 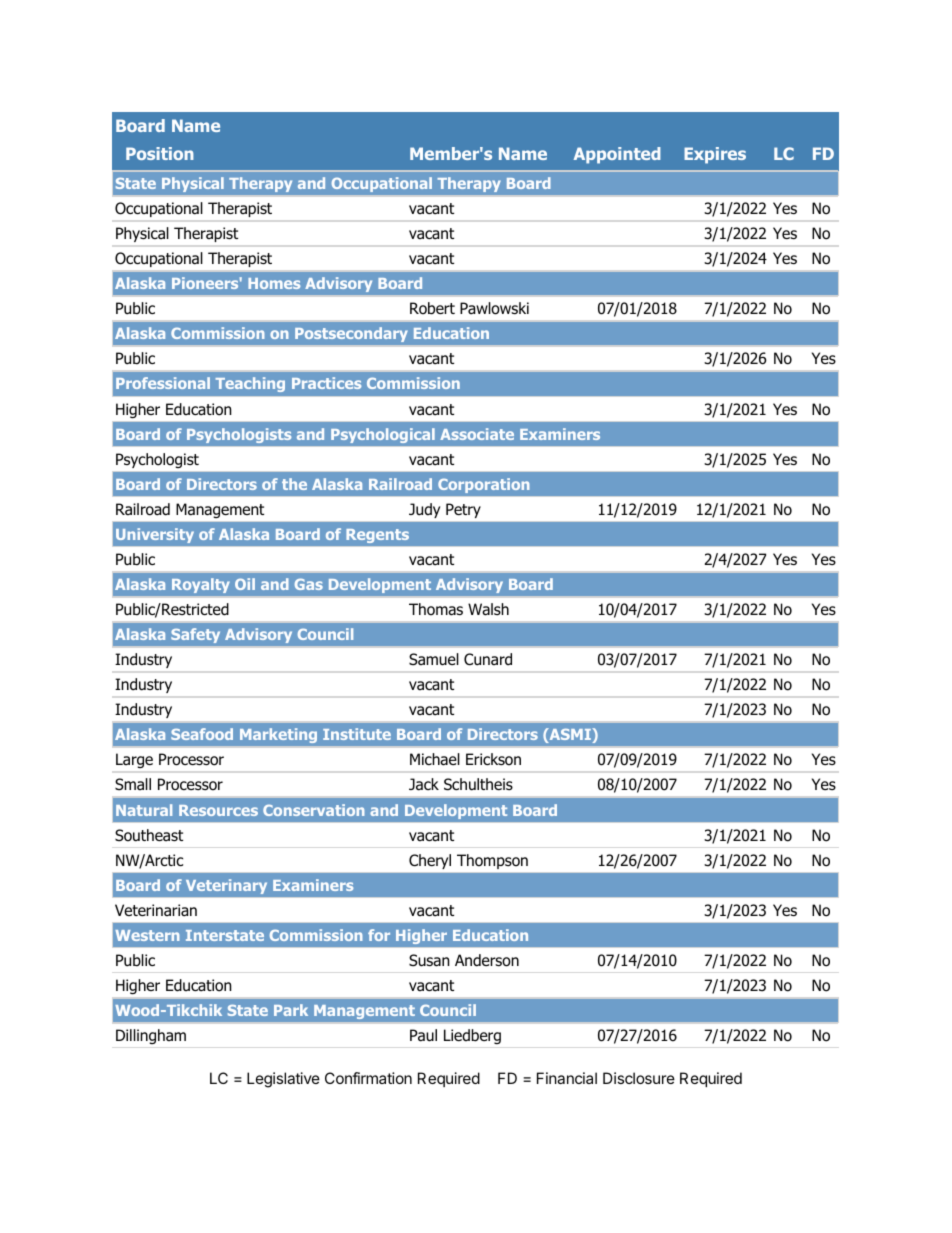 I want to click on Legislative, so click(x=283, y=1080).
